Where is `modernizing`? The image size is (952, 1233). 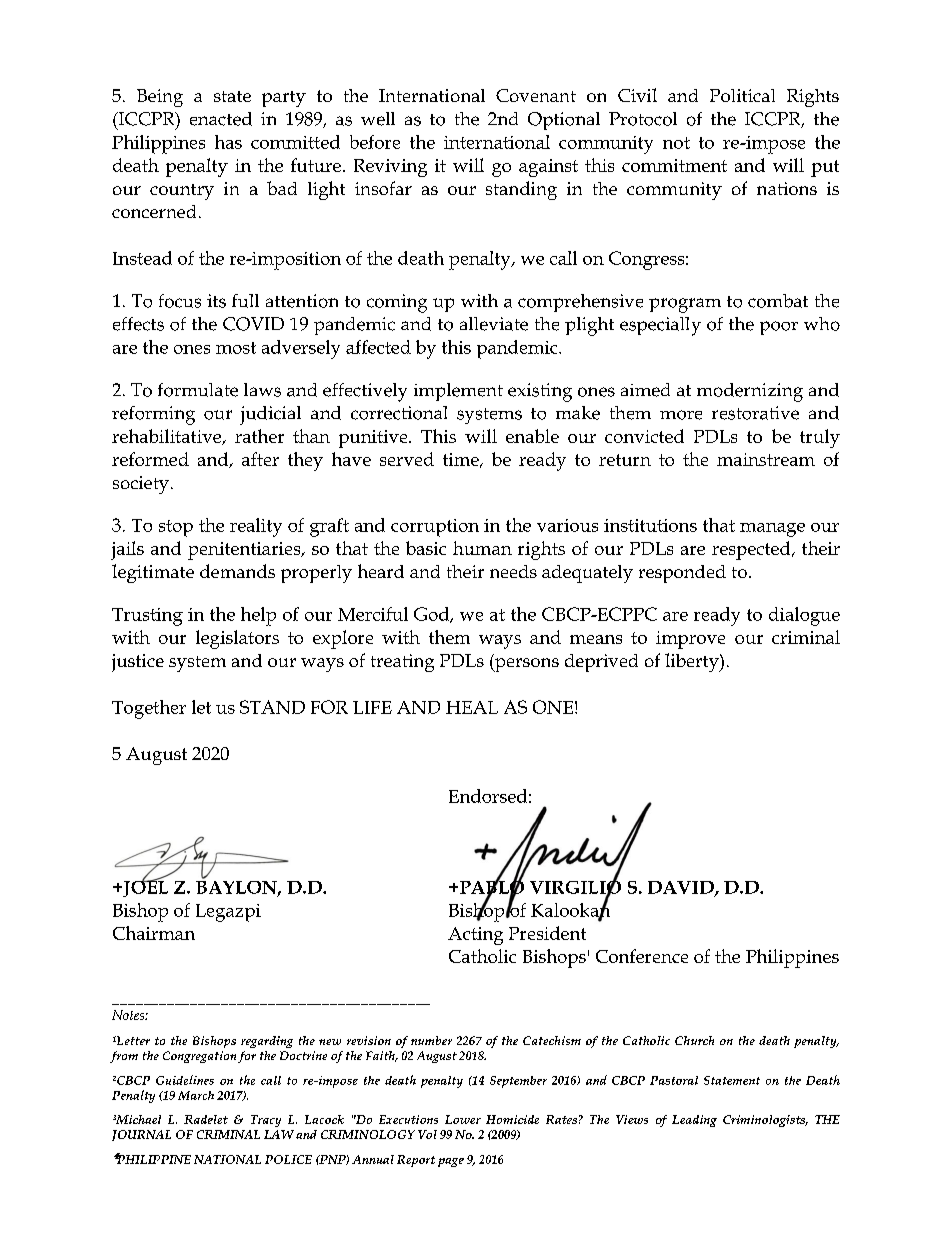 modernizing is located at coordinates (750, 392).
